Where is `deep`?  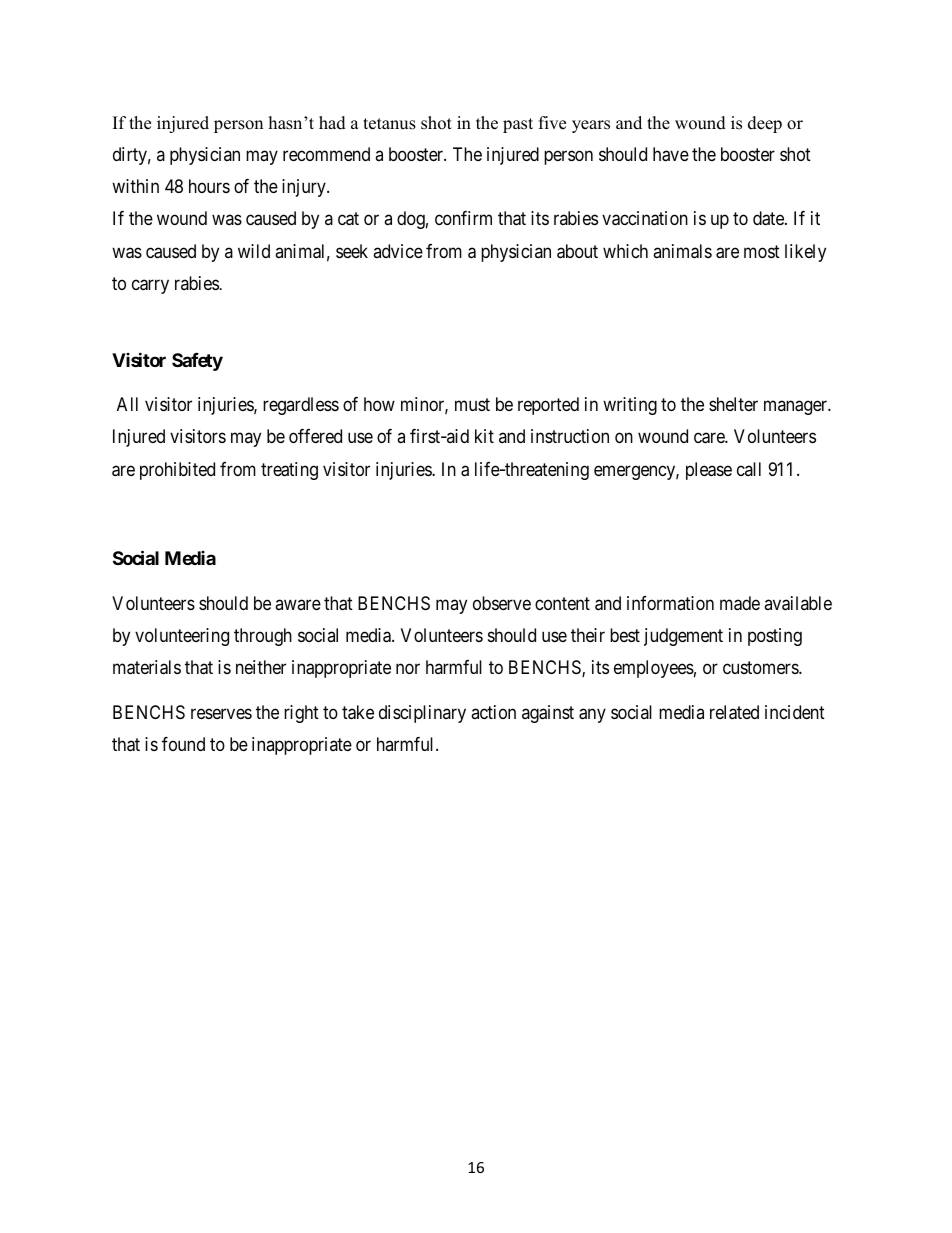
deep is located at coordinates (765, 124).
